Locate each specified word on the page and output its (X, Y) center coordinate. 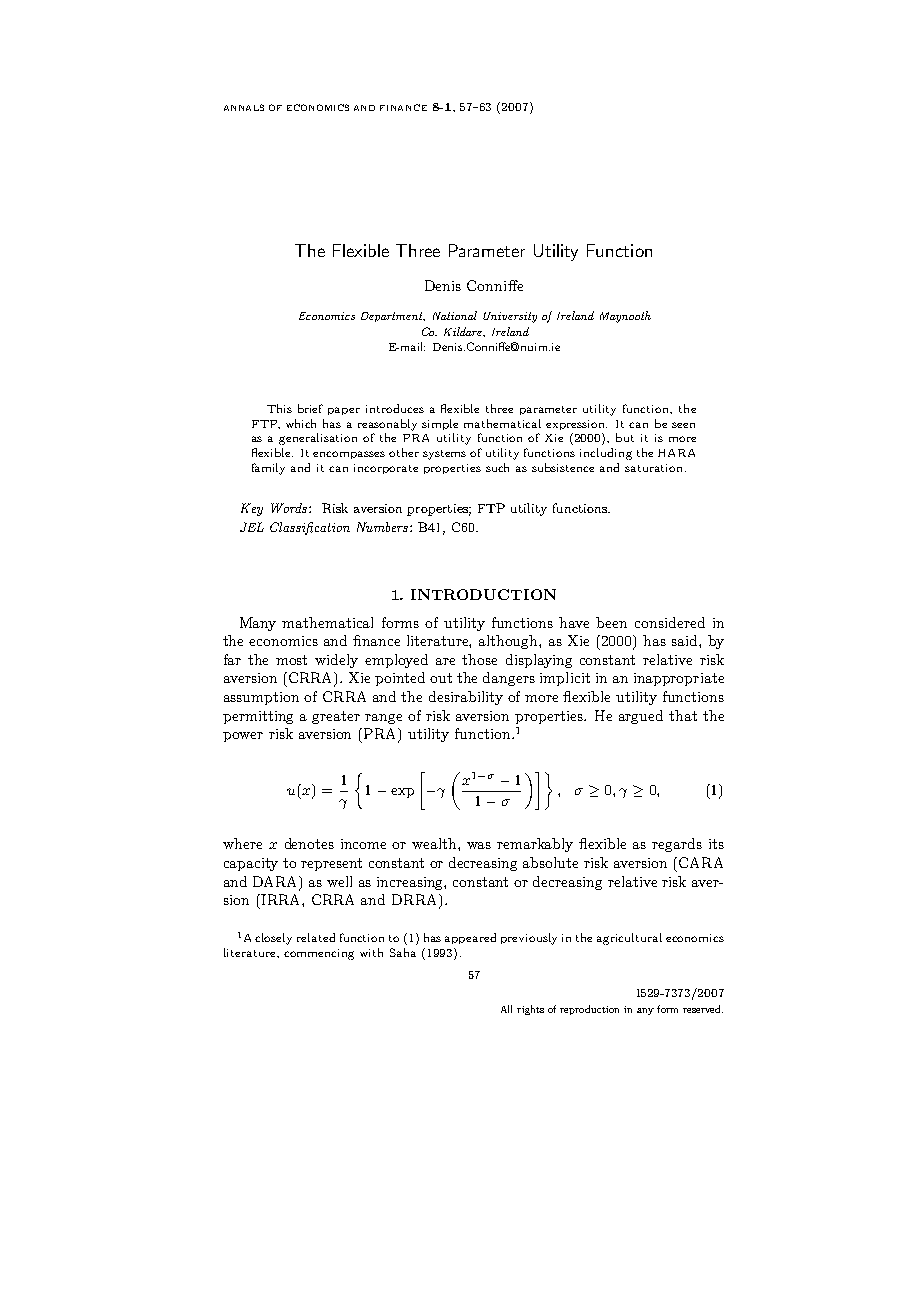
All (506, 1009)
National (455, 315)
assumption (261, 698)
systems (444, 455)
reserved (703, 1009)
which (301, 423)
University (510, 317)
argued (641, 717)
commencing (319, 954)
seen (683, 425)
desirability (466, 698)
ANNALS (244, 107)
